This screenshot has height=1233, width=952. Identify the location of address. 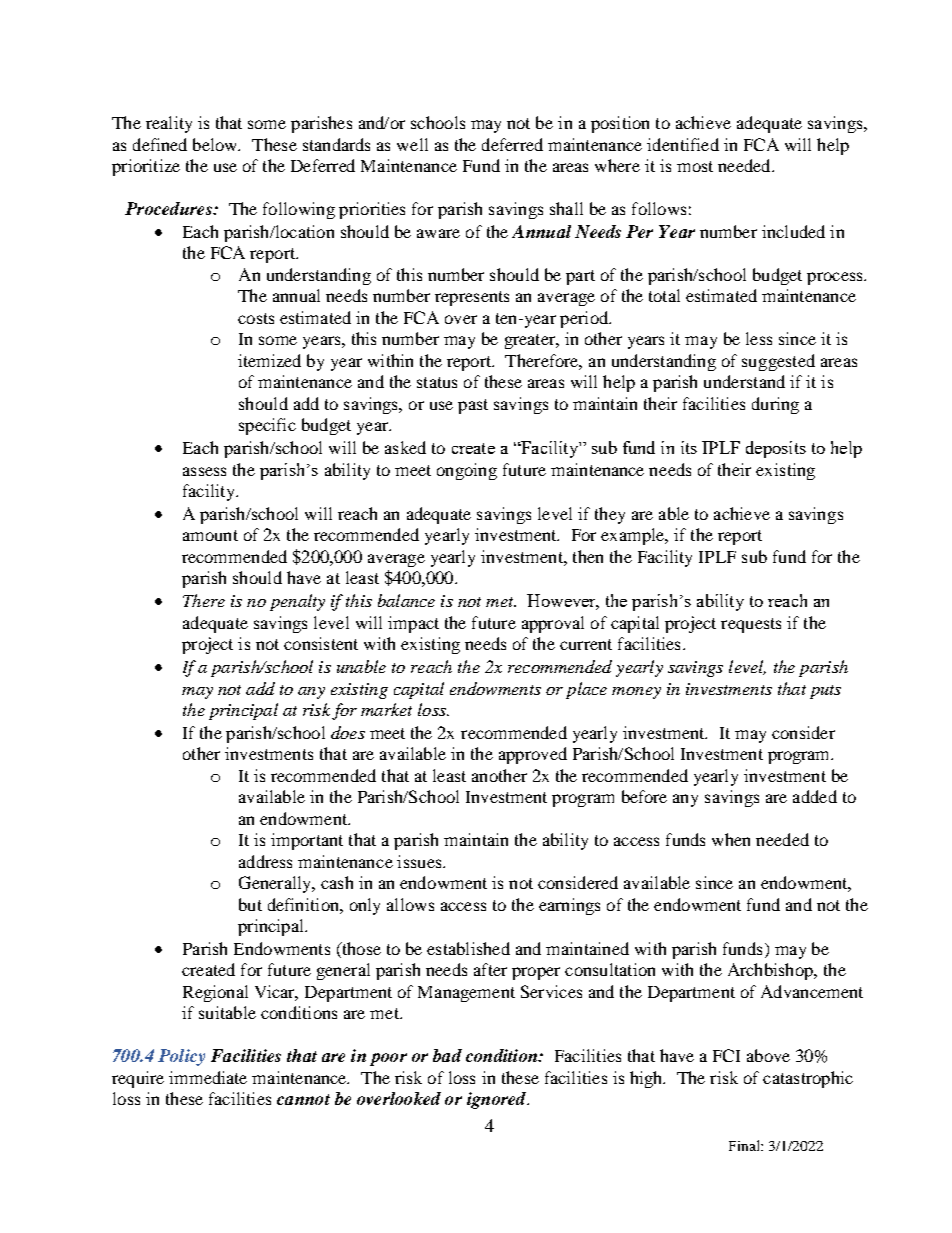
(265, 861).
